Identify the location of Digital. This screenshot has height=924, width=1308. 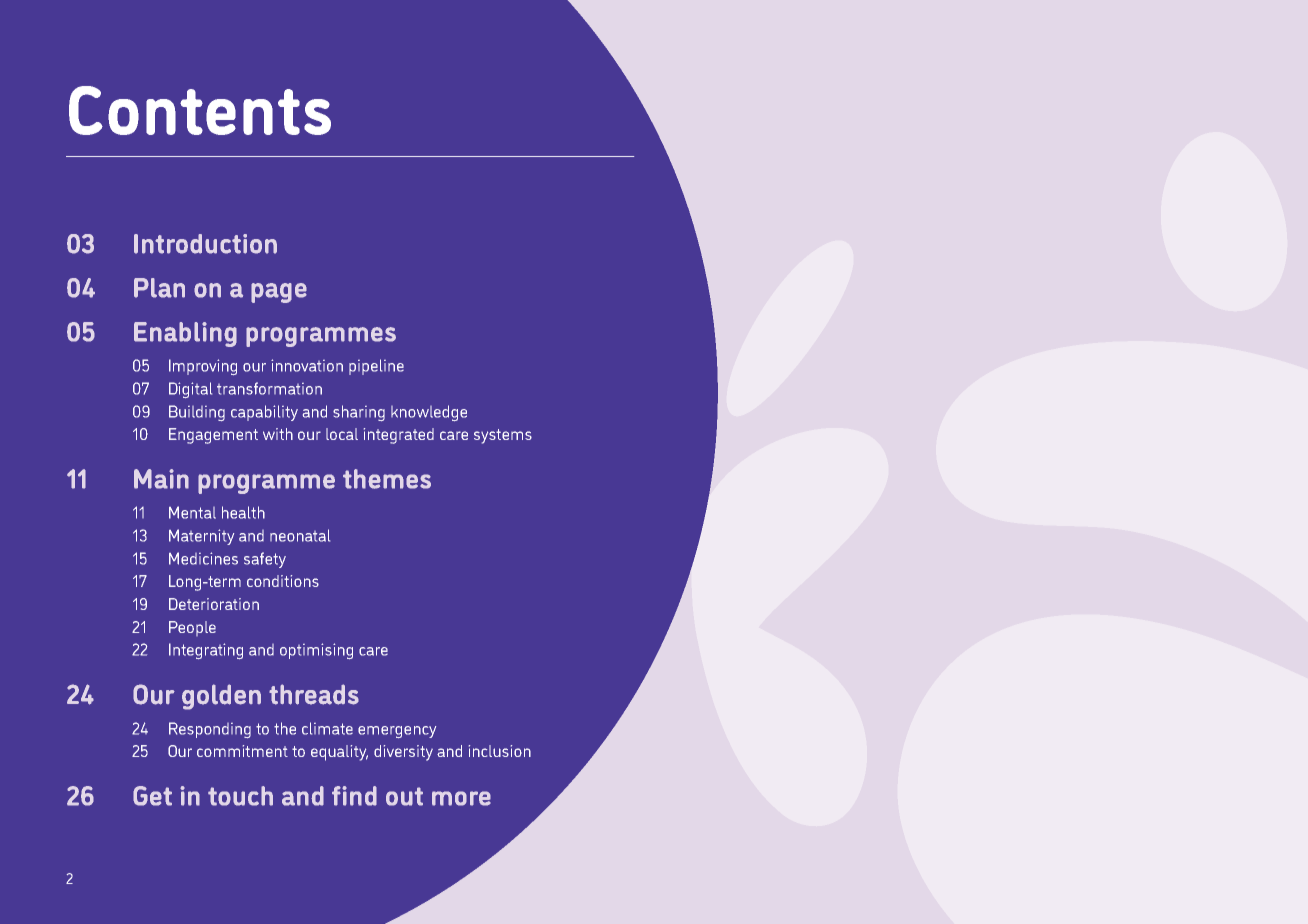
(190, 390).
